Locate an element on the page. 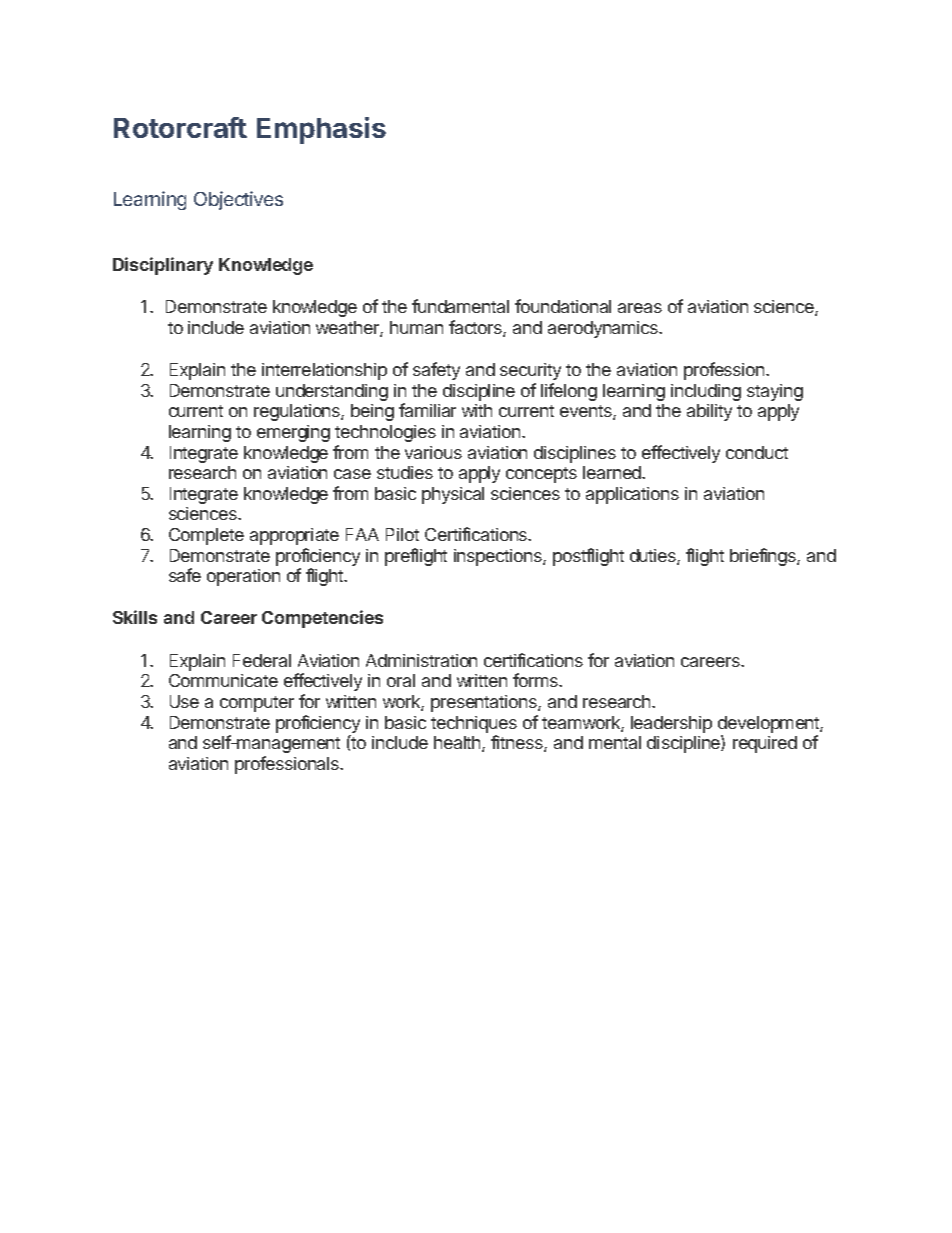 The height and width of the page is (1233, 952). techniques is located at coordinates (474, 724).
